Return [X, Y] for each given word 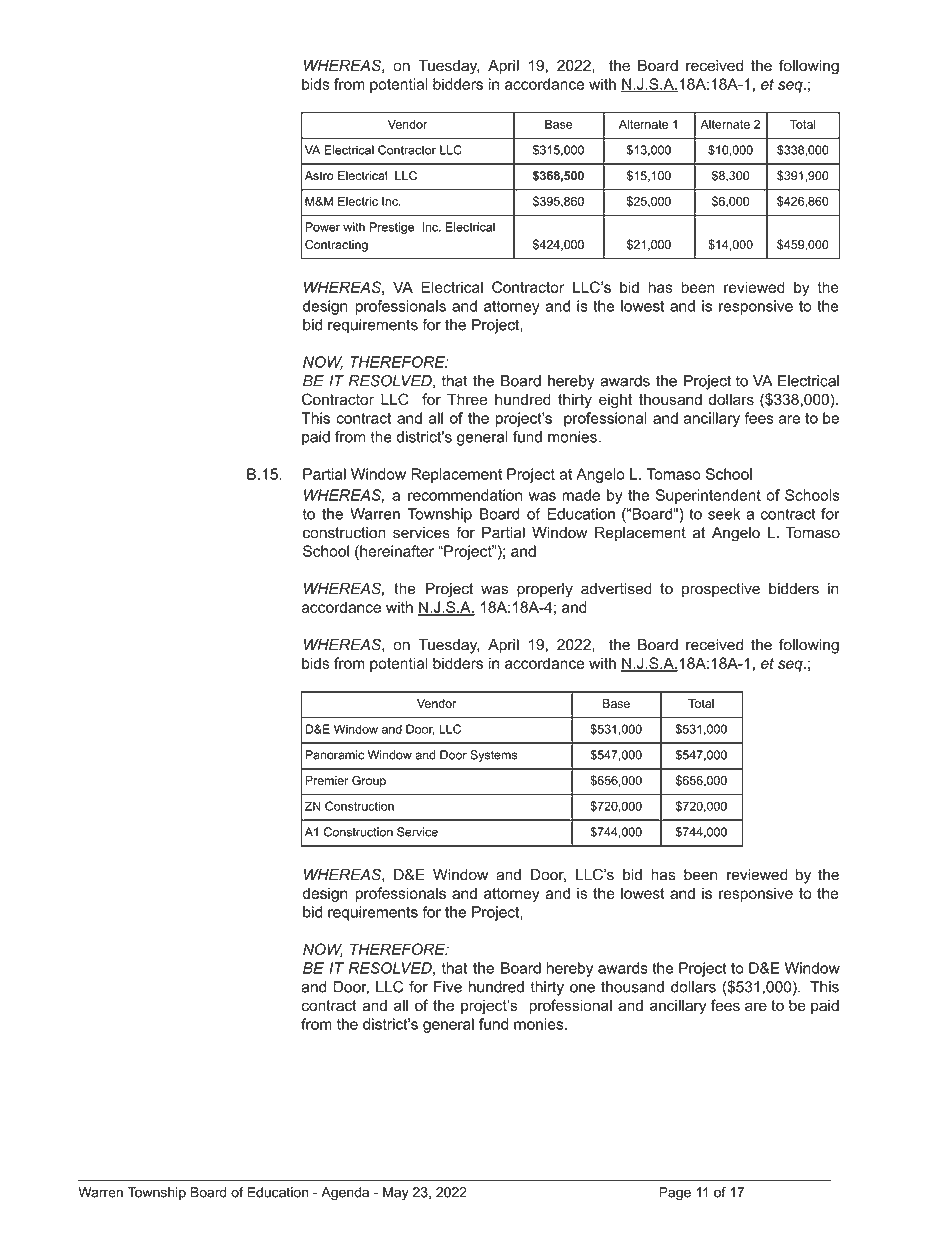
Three [467, 399]
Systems [493, 756]
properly [545, 590]
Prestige [392, 228]
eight [615, 401]
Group [369, 782]
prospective [721, 590]
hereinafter [396, 551]
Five [448, 987]
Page [675, 1194]
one [582, 988]
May [396, 1193]
